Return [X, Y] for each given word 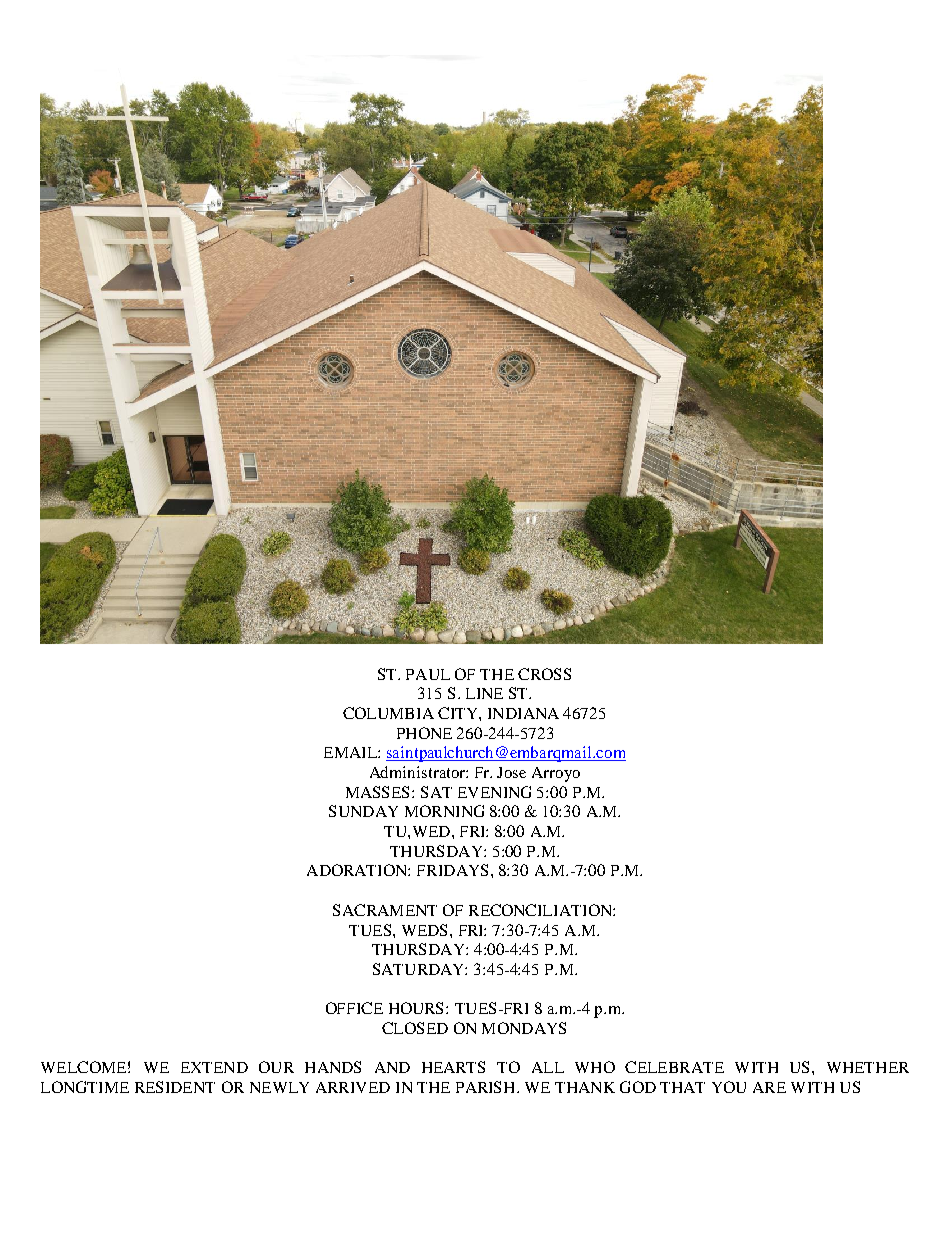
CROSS [544, 674]
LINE [484, 693]
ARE [769, 1087]
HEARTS [453, 1067]
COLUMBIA [388, 713]
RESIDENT [175, 1087]
